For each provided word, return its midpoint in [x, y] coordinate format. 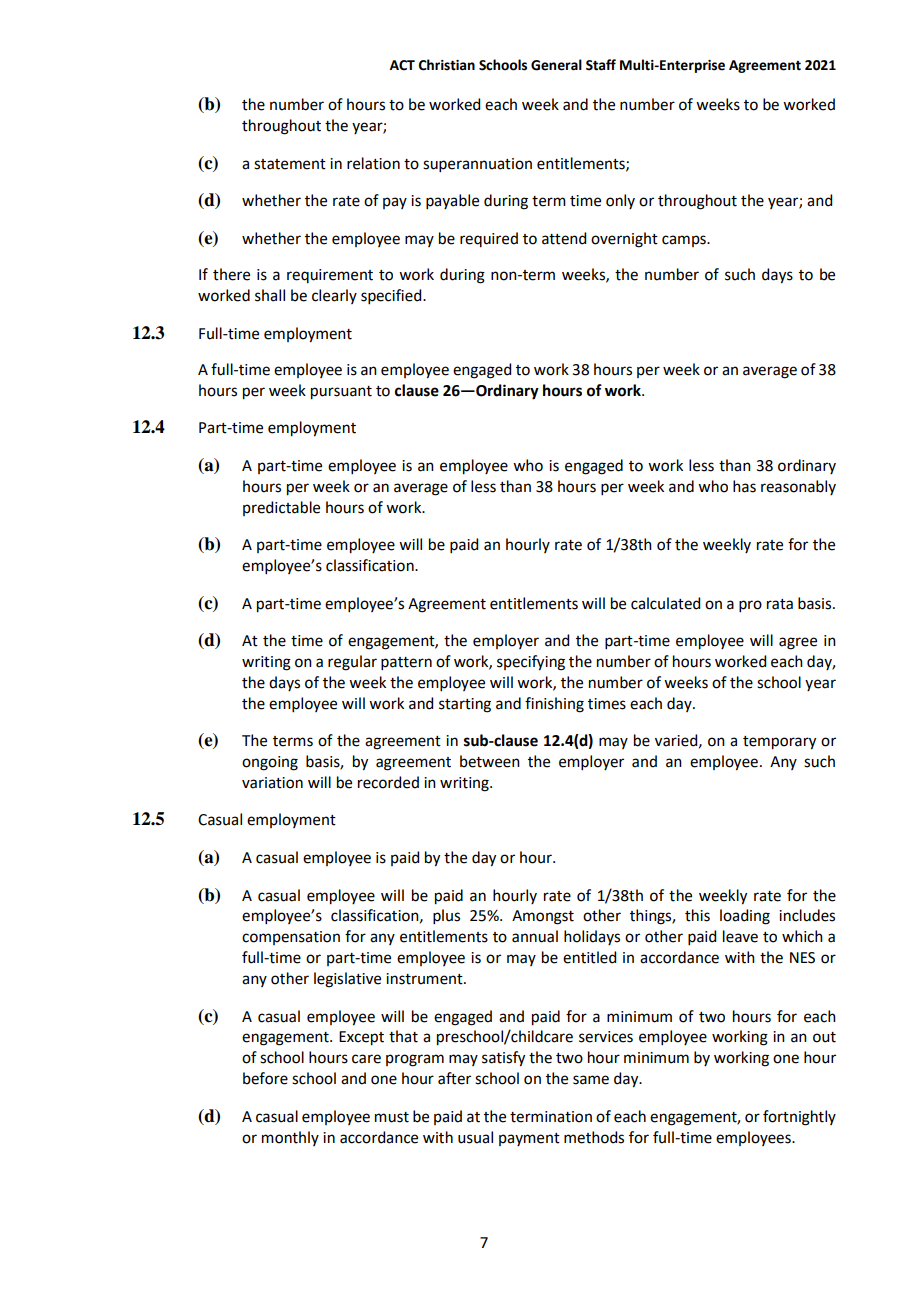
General [556, 65]
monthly [290, 1138]
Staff [601, 65]
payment [529, 1139]
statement [290, 164]
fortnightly [799, 1118]
